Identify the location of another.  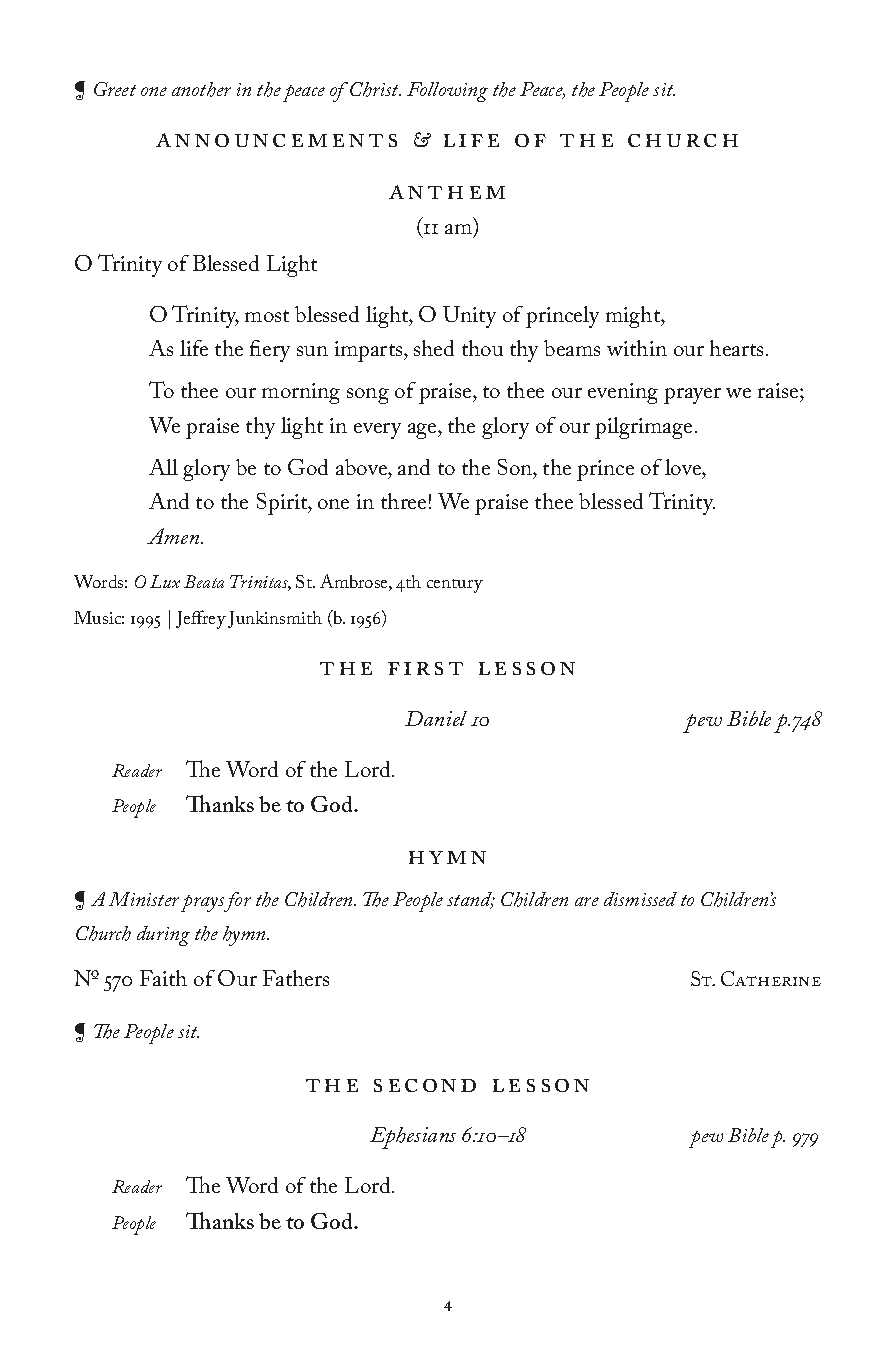
(201, 89).
